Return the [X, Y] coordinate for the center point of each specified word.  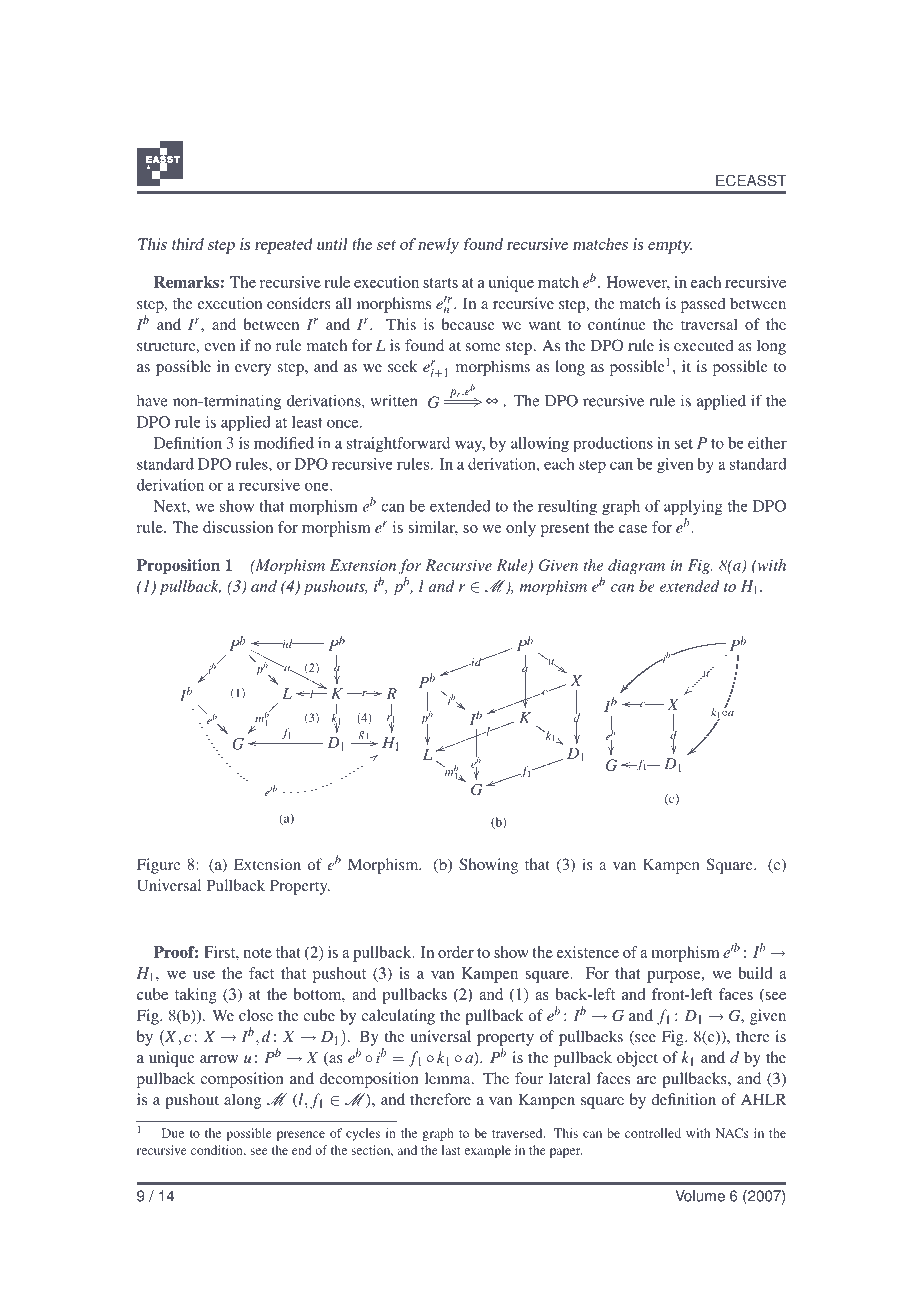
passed [703, 305]
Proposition [178, 566]
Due [173, 1133]
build [755, 973]
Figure [158, 866]
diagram [636, 567]
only [521, 529]
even [219, 347]
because [468, 324]
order [456, 952]
